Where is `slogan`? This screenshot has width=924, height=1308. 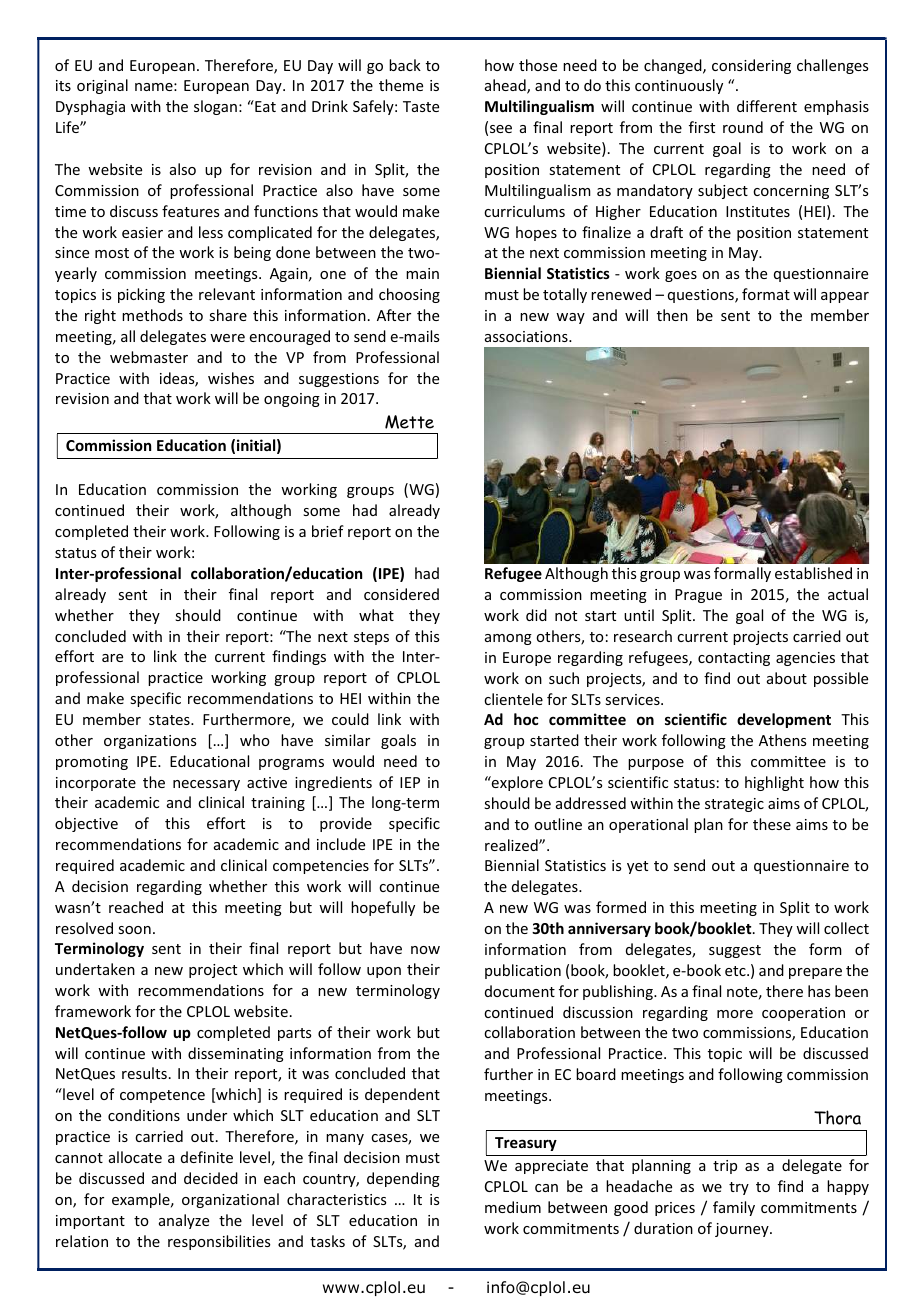 slogan is located at coordinates (215, 107).
